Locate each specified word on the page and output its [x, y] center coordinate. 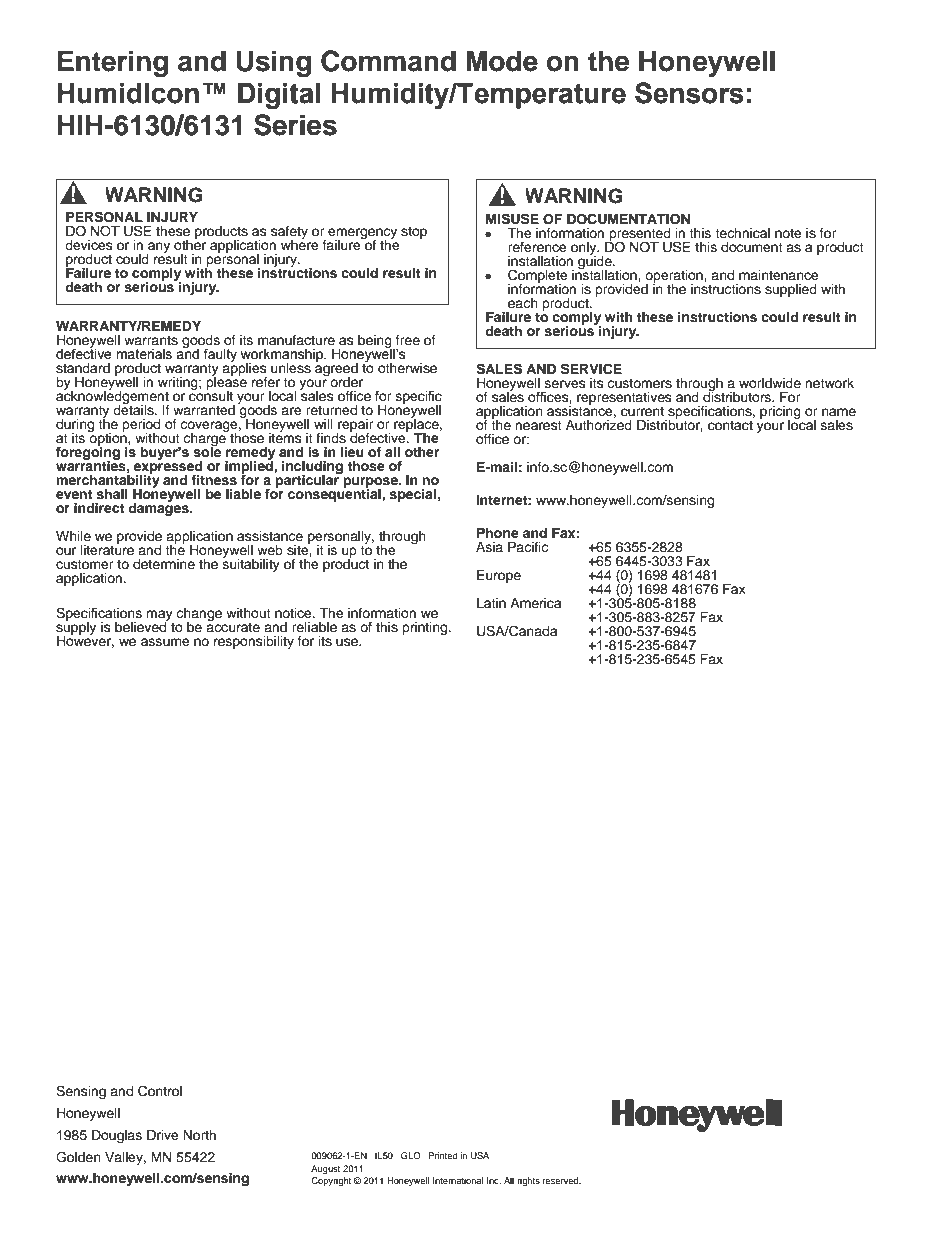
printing [426, 628]
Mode [502, 61]
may [160, 617]
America [536, 603]
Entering [113, 63]
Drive [163, 1135]
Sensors [689, 93]
